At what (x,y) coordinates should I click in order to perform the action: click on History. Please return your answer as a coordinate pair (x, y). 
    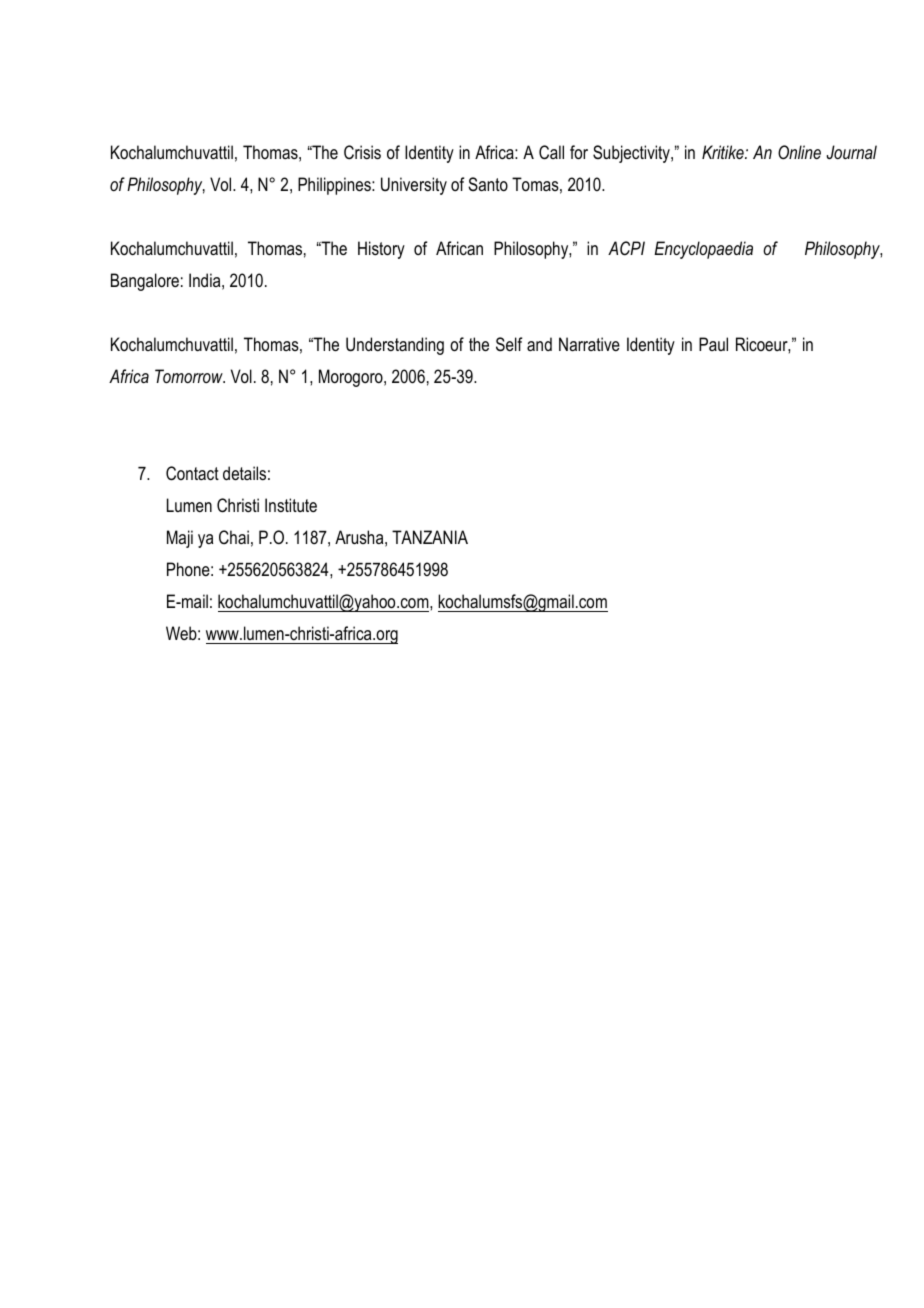
    Looking at the image, I should click on (381, 250).
